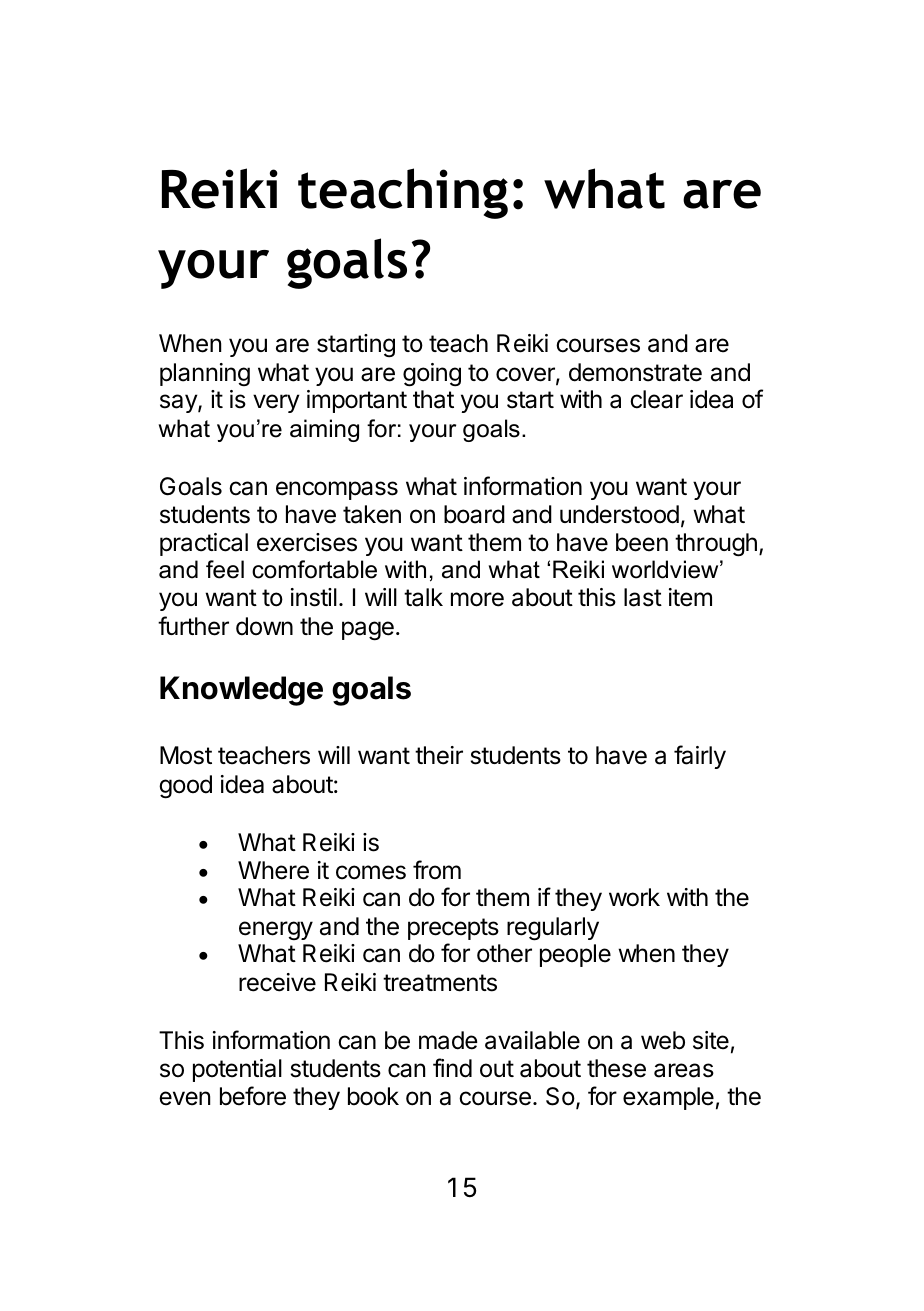 Image resolution: width=924 pixels, height=1311 pixels. What do you see at coordinates (276, 403) in the image?
I see `very` at bounding box center [276, 403].
